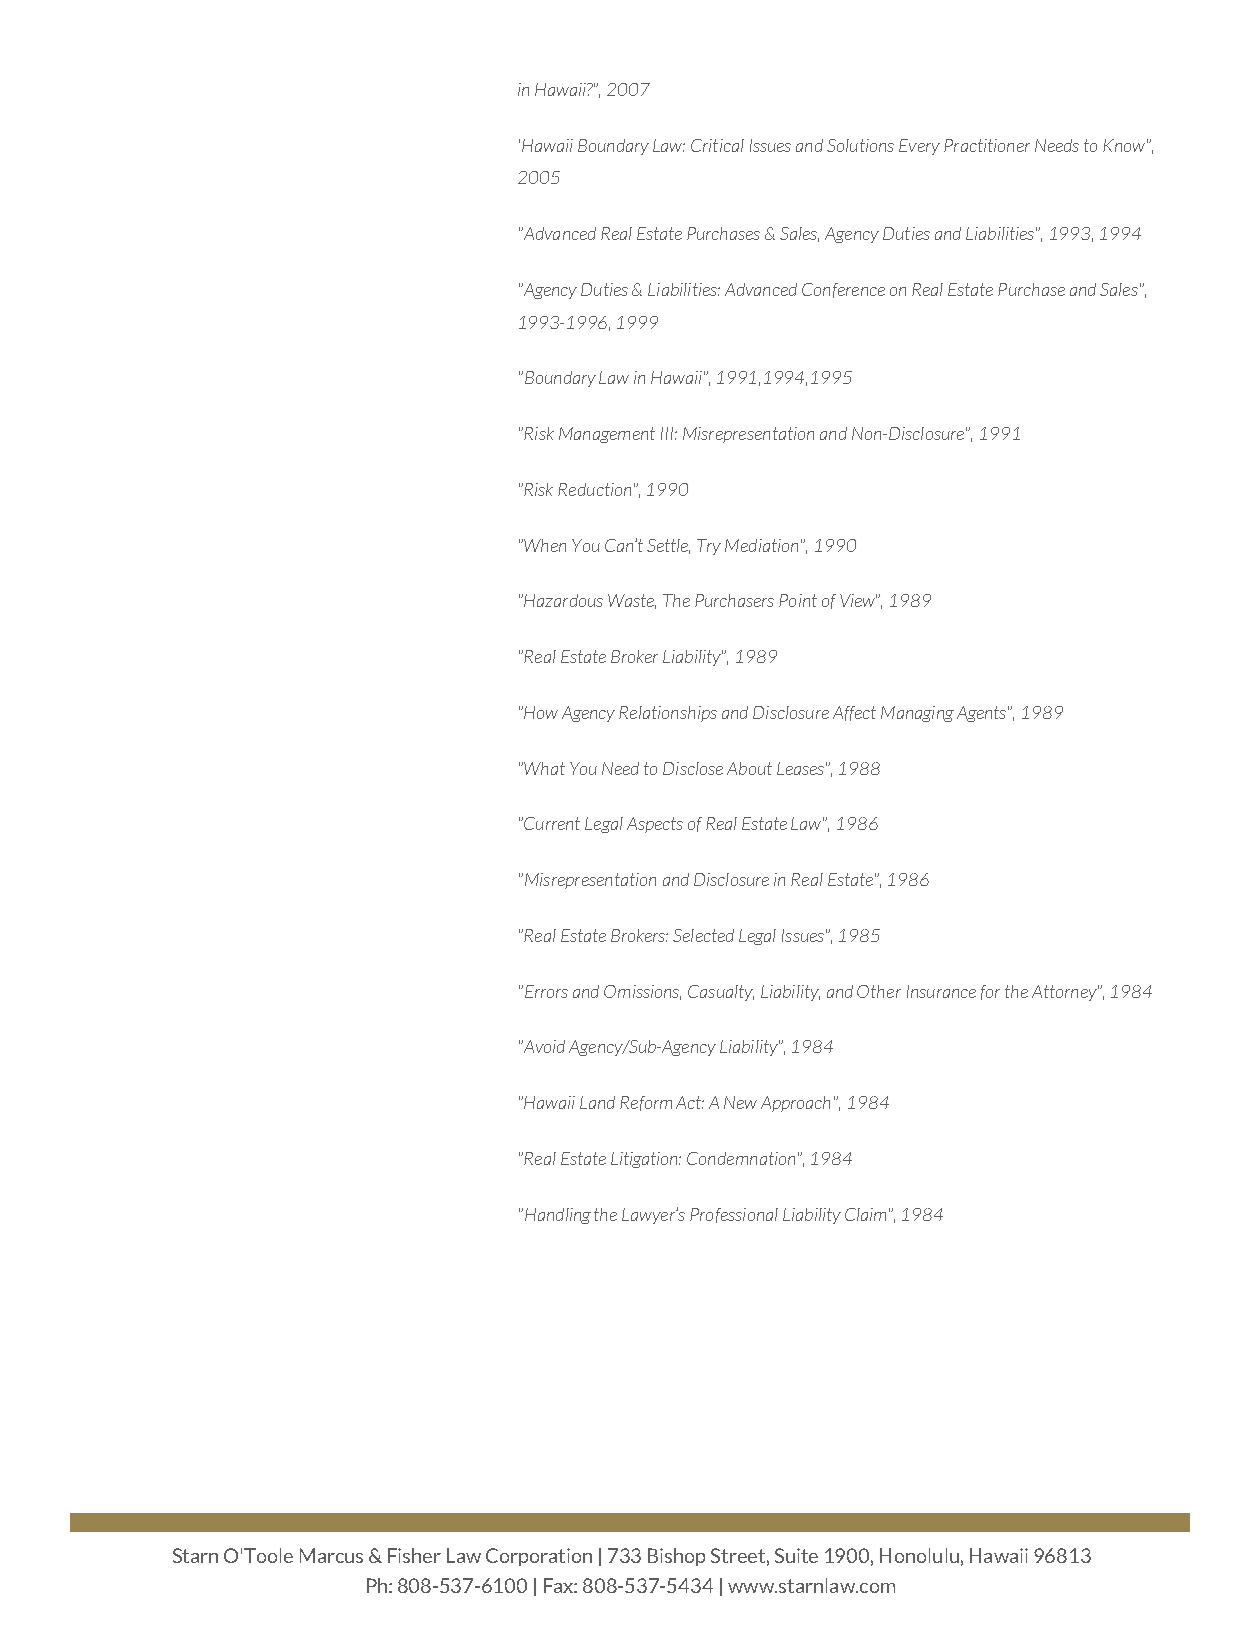 This screenshot has height=1630, width=1259. I want to click on Managing, so click(917, 714).
